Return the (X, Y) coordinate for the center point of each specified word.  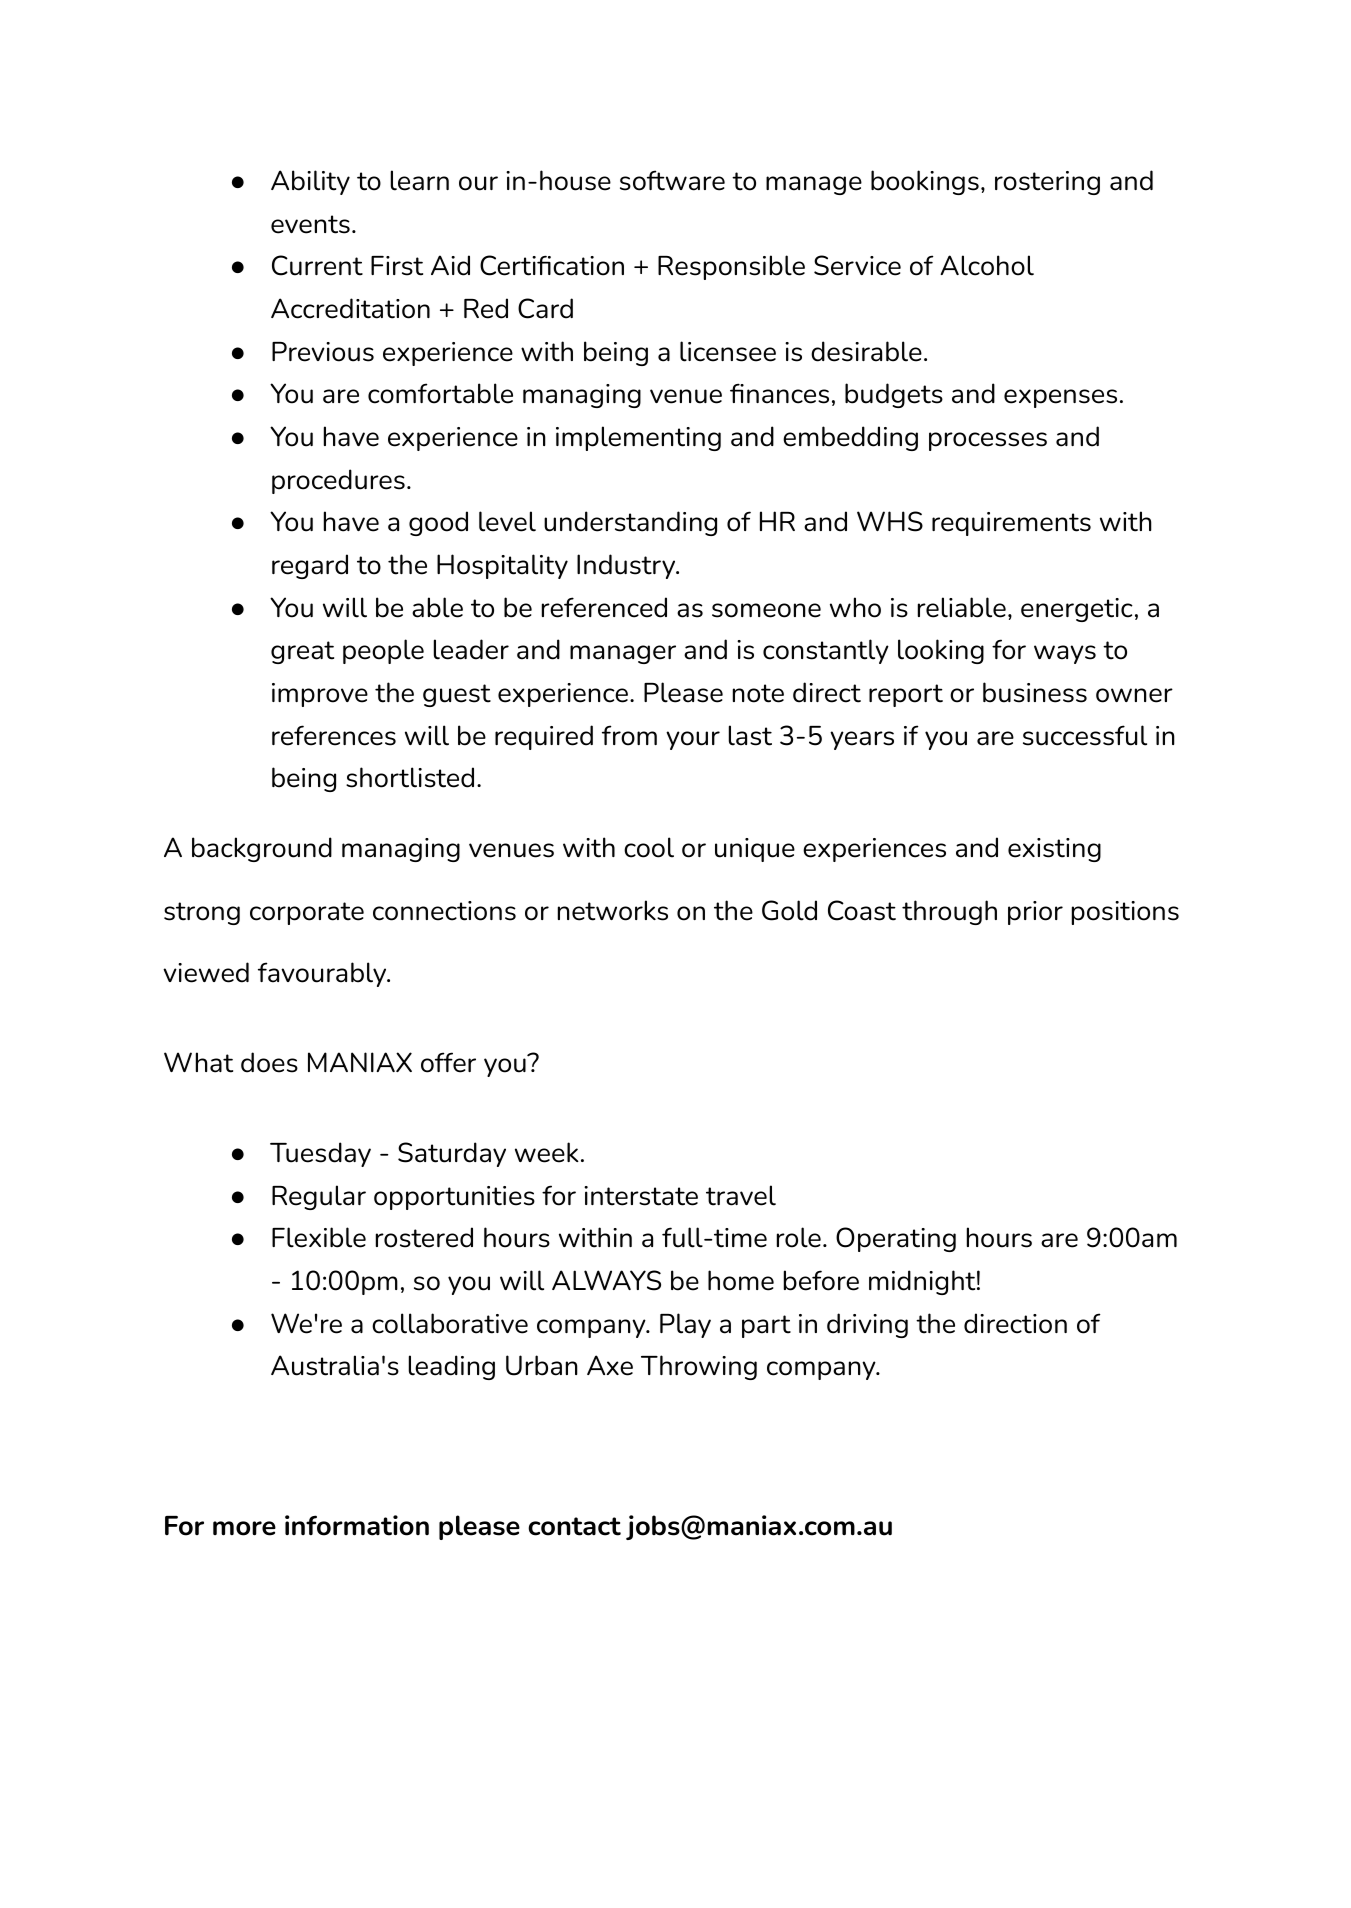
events (310, 224)
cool (649, 847)
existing (1054, 850)
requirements (1011, 524)
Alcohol (987, 265)
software (672, 180)
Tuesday (320, 1154)
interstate (641, 1196)
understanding (630, 523)
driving (867, 1325)
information (357, 1525)
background (262, 849)
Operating (896, 1239)
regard (310, 566)
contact (574, 1526)
